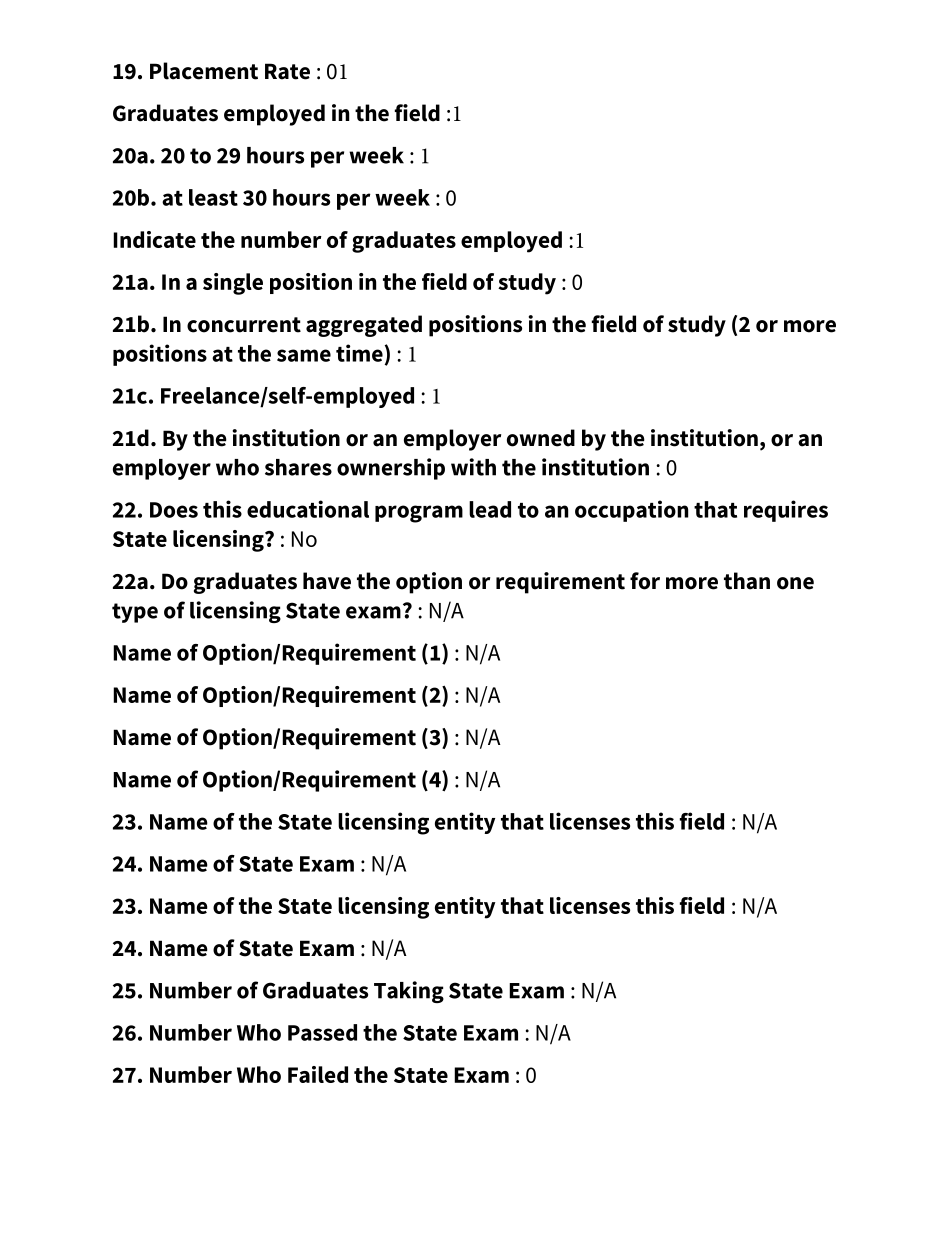  Describe the element at coordinates (364, 326) in the page. I see `aggregated` at that location.
